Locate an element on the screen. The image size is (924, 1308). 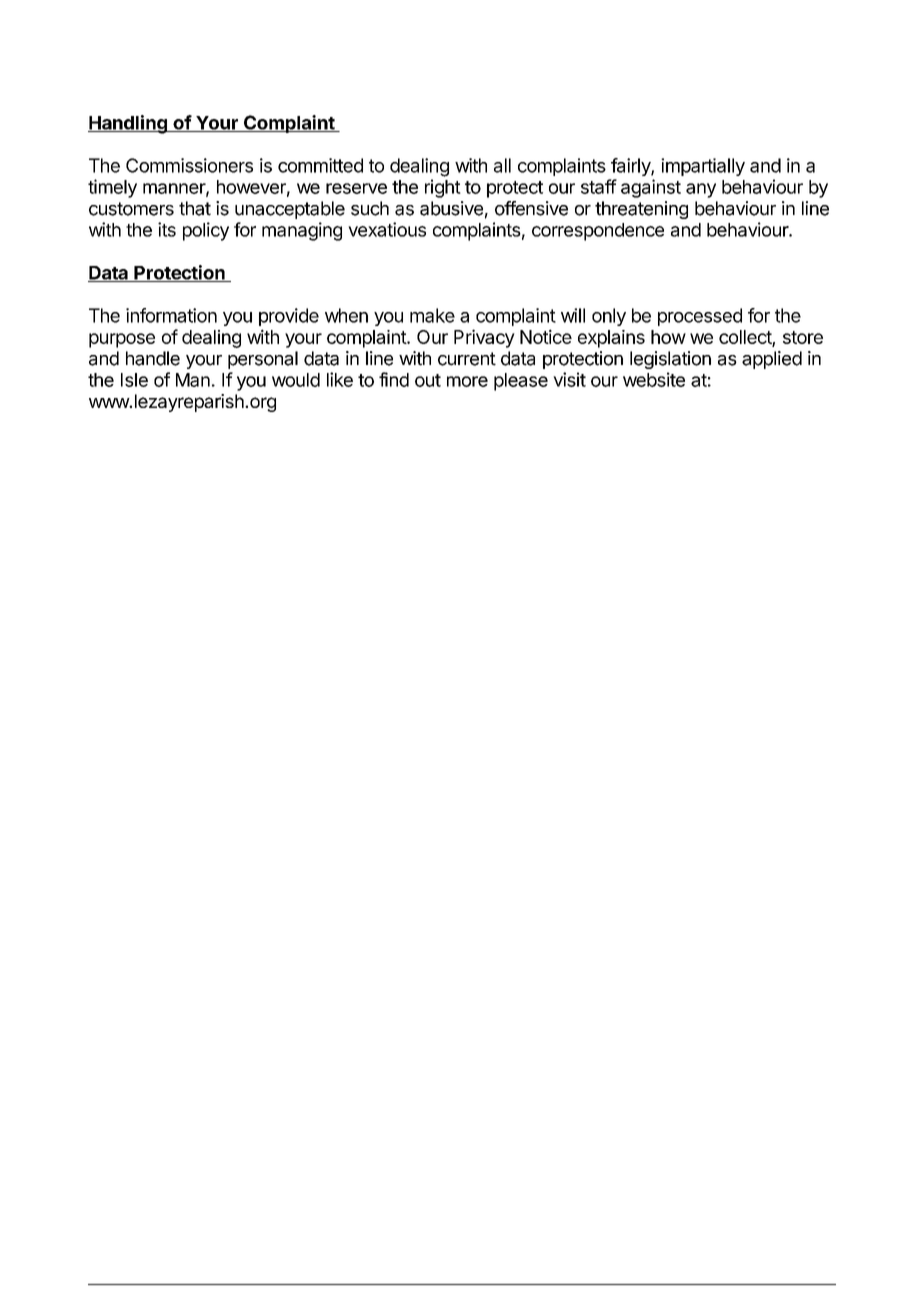
Handling is located at coordinates (128, 124).
